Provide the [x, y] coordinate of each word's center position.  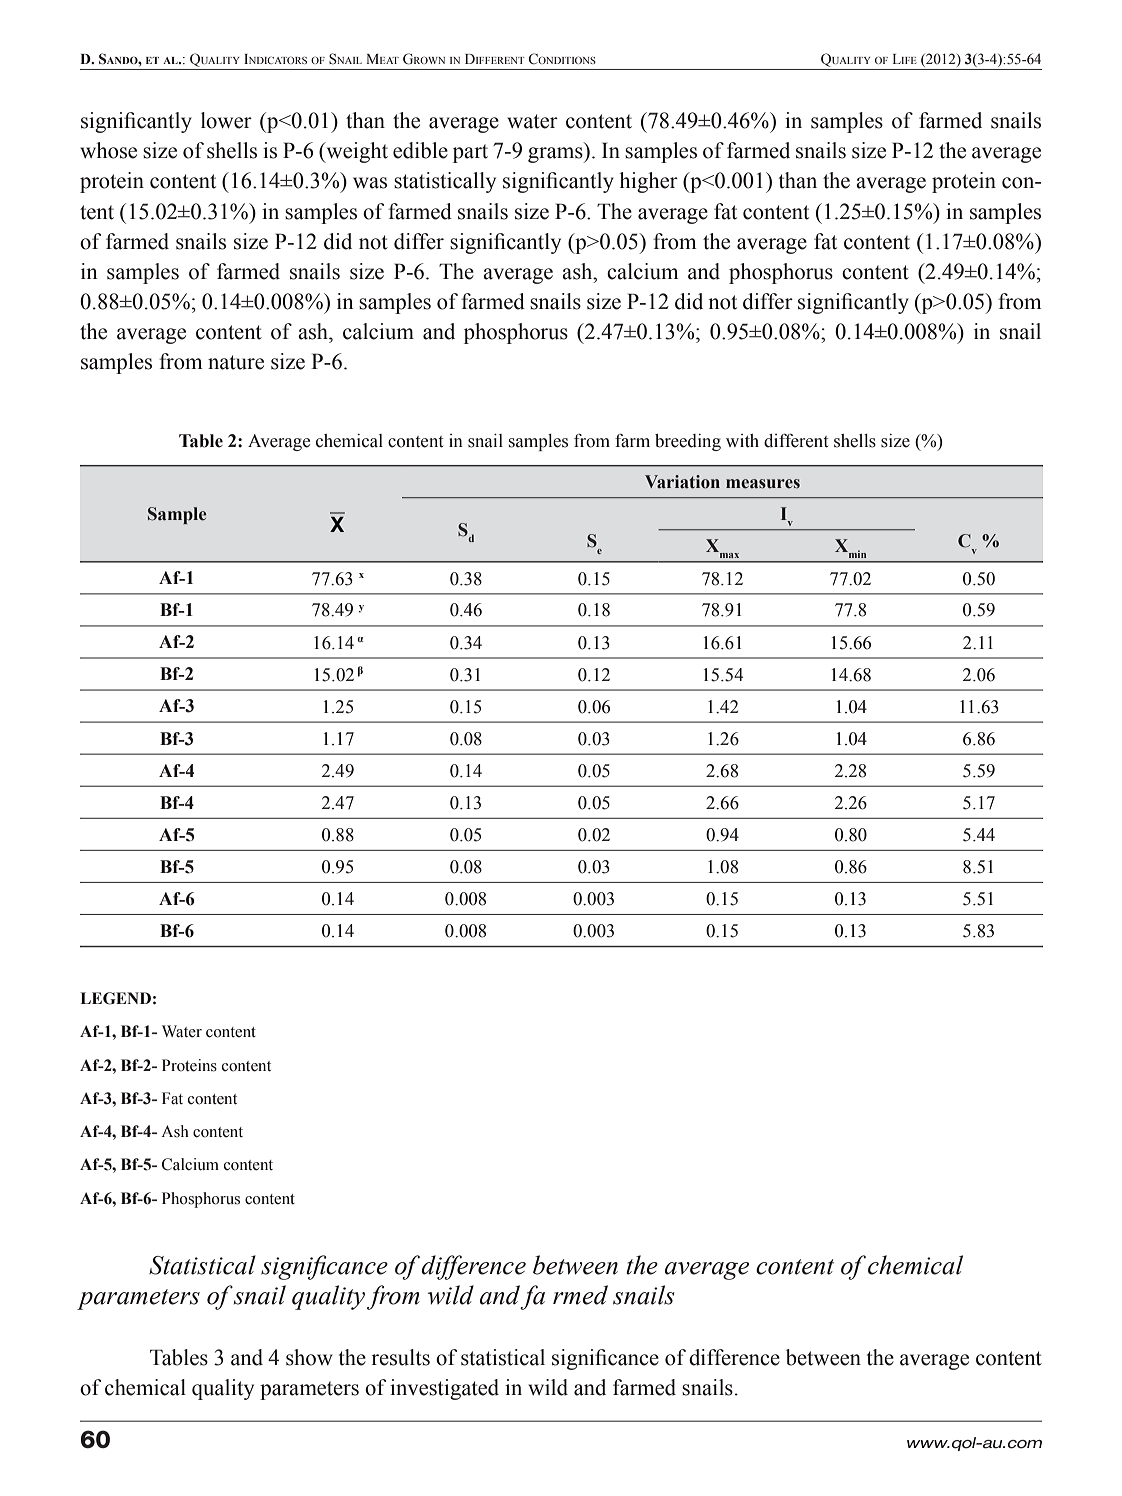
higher [649, 182]
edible [420, 150]
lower [226, 120]
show [309, 1357]
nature [236, 362]
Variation [682, 482]
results [400, 1357]
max [729, 555]
